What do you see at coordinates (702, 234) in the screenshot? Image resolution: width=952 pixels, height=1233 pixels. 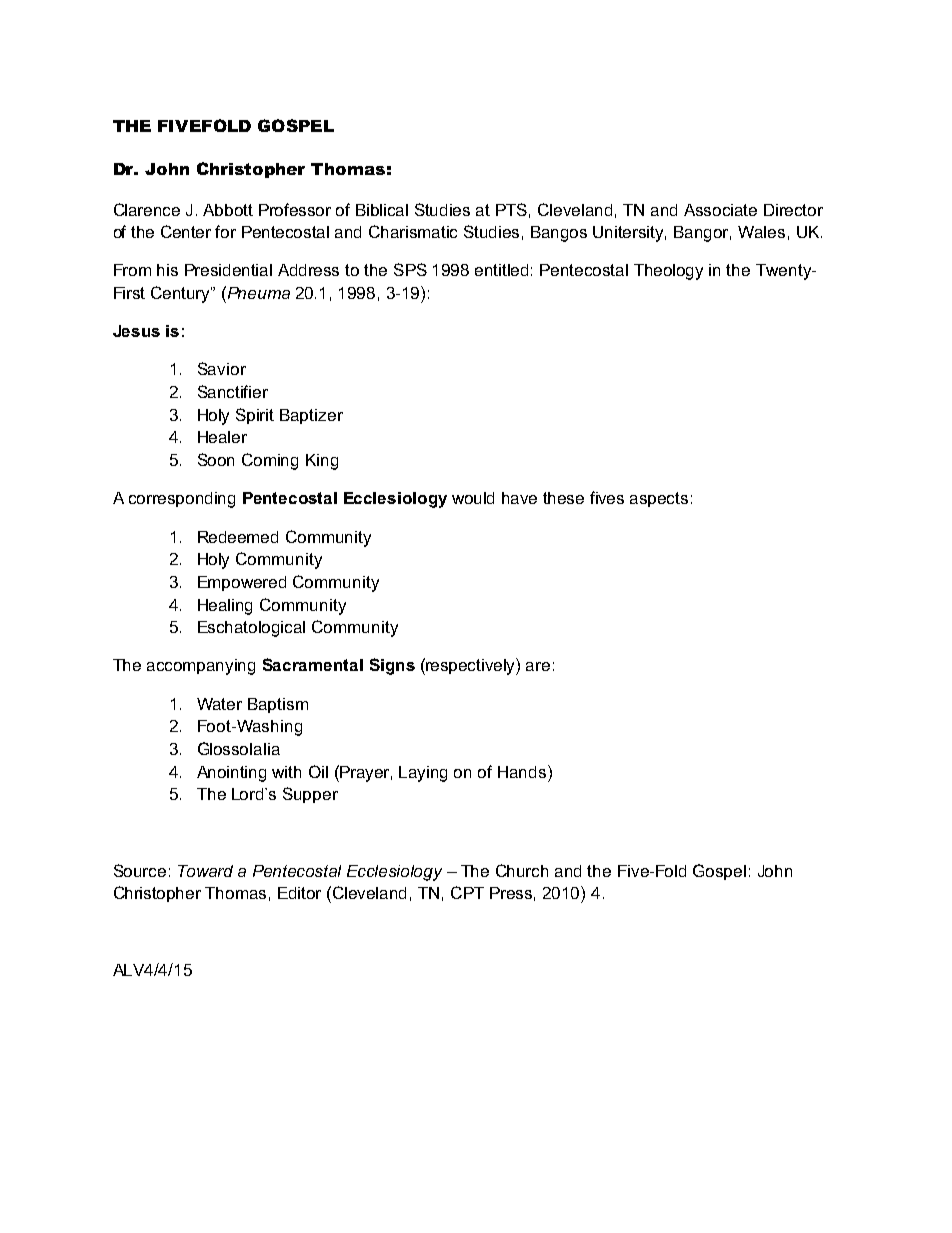 I see `Bangor` at bounding box center [702, 234].
